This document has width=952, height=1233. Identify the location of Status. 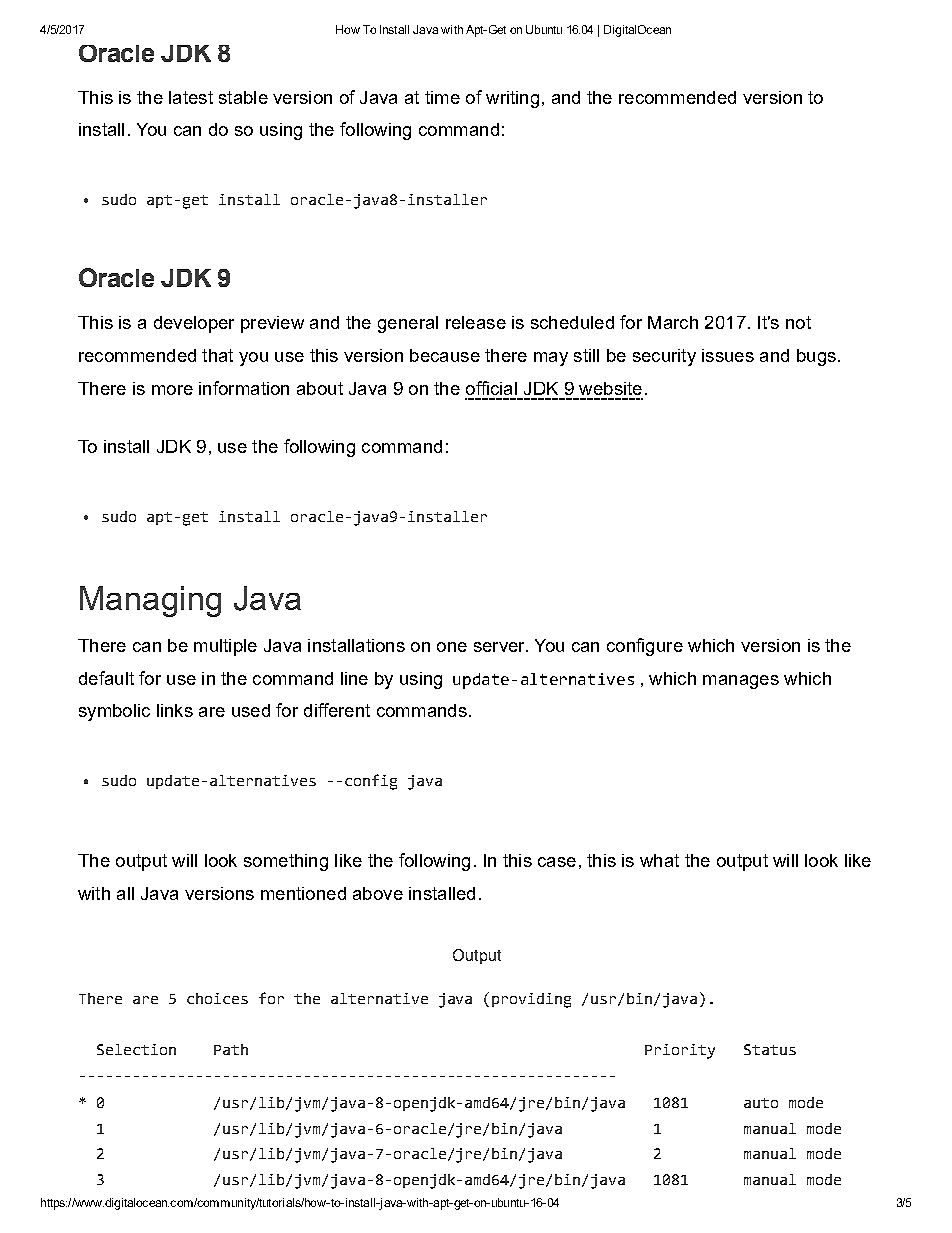
(770, 1049).
